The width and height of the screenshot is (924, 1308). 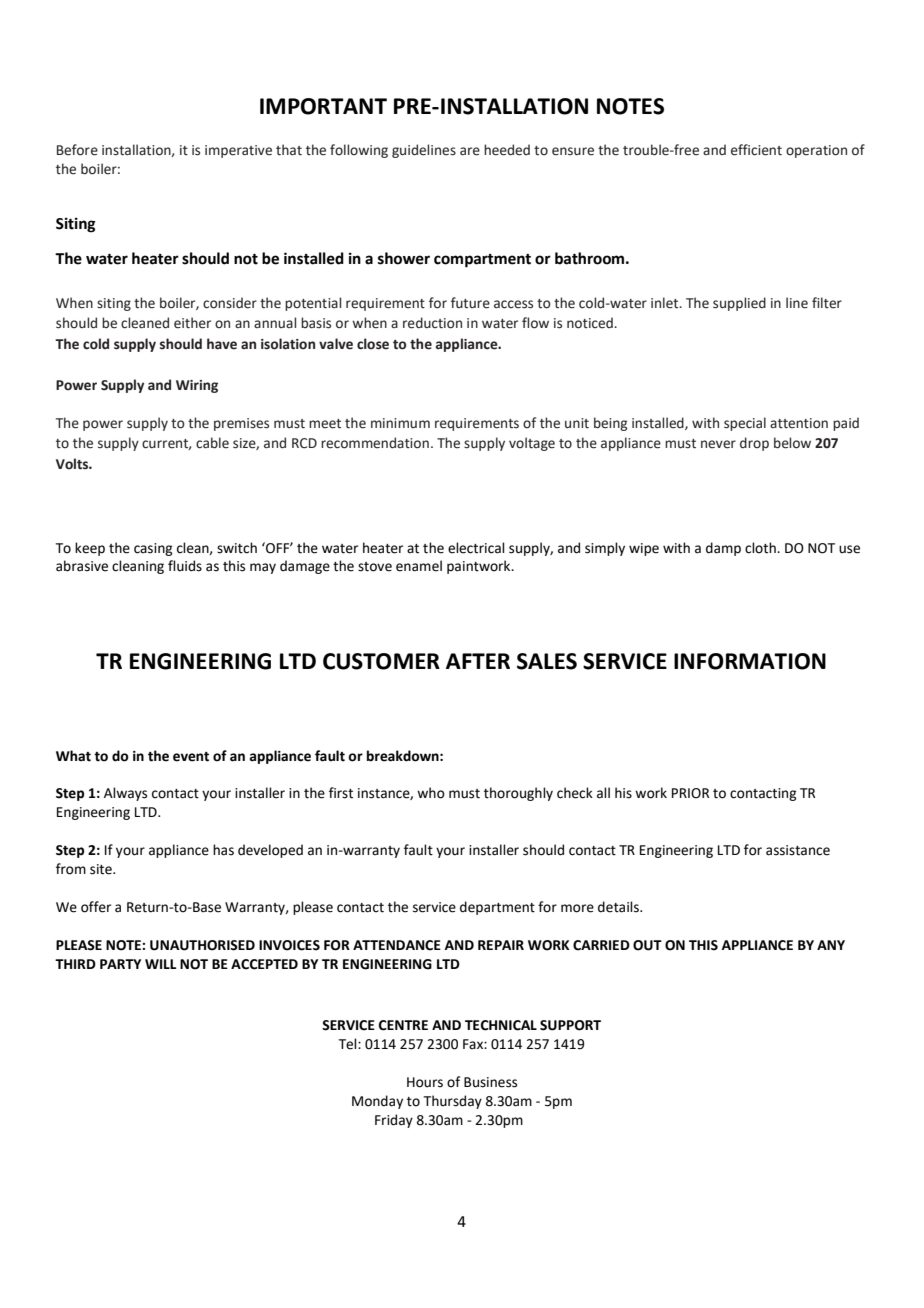 What do you see at coordinates (798, 850) in the screenshot?
I see `assistance` at bounding box center [798, 850].
